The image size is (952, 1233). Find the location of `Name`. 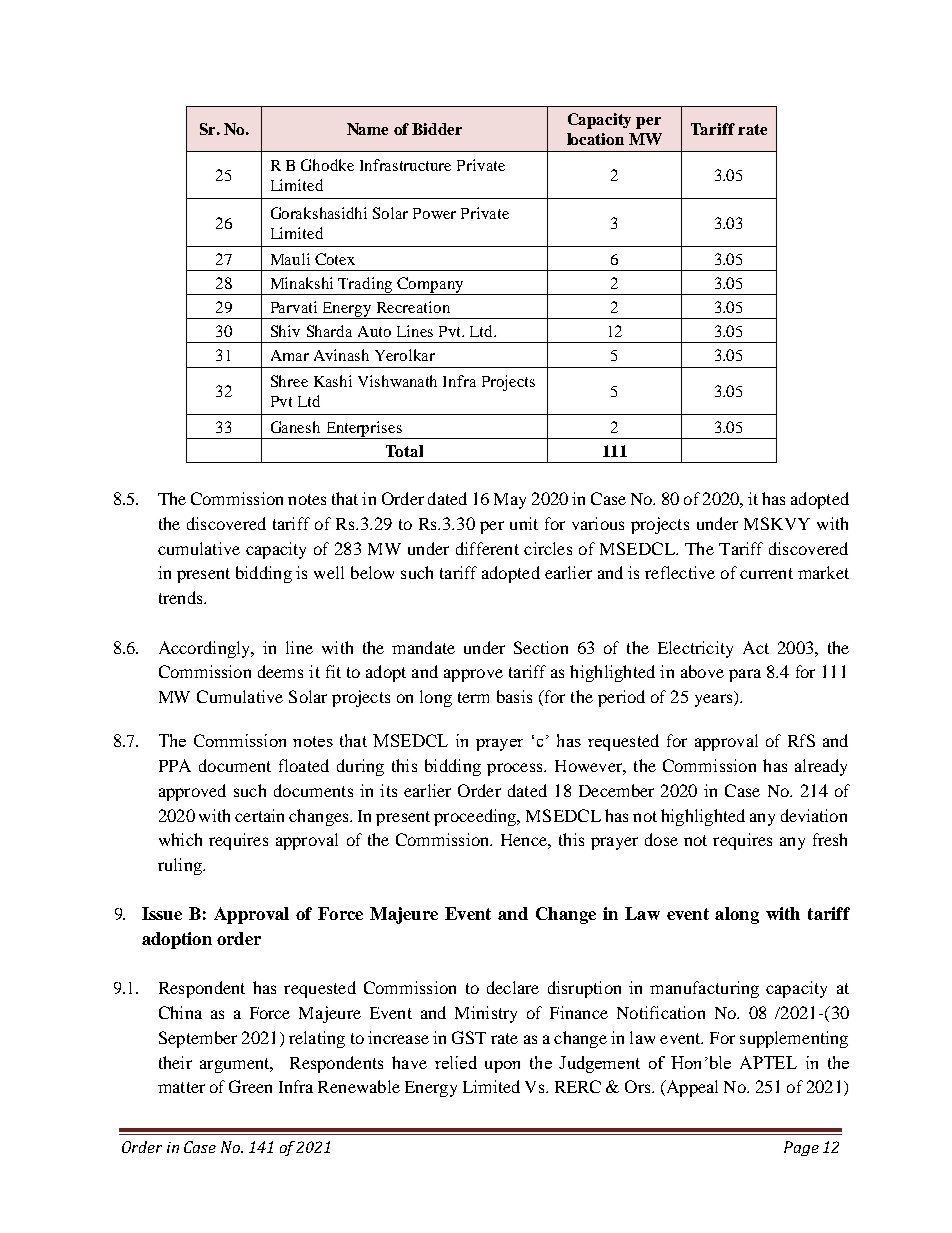

Name is located at coordinates (367, 129).
